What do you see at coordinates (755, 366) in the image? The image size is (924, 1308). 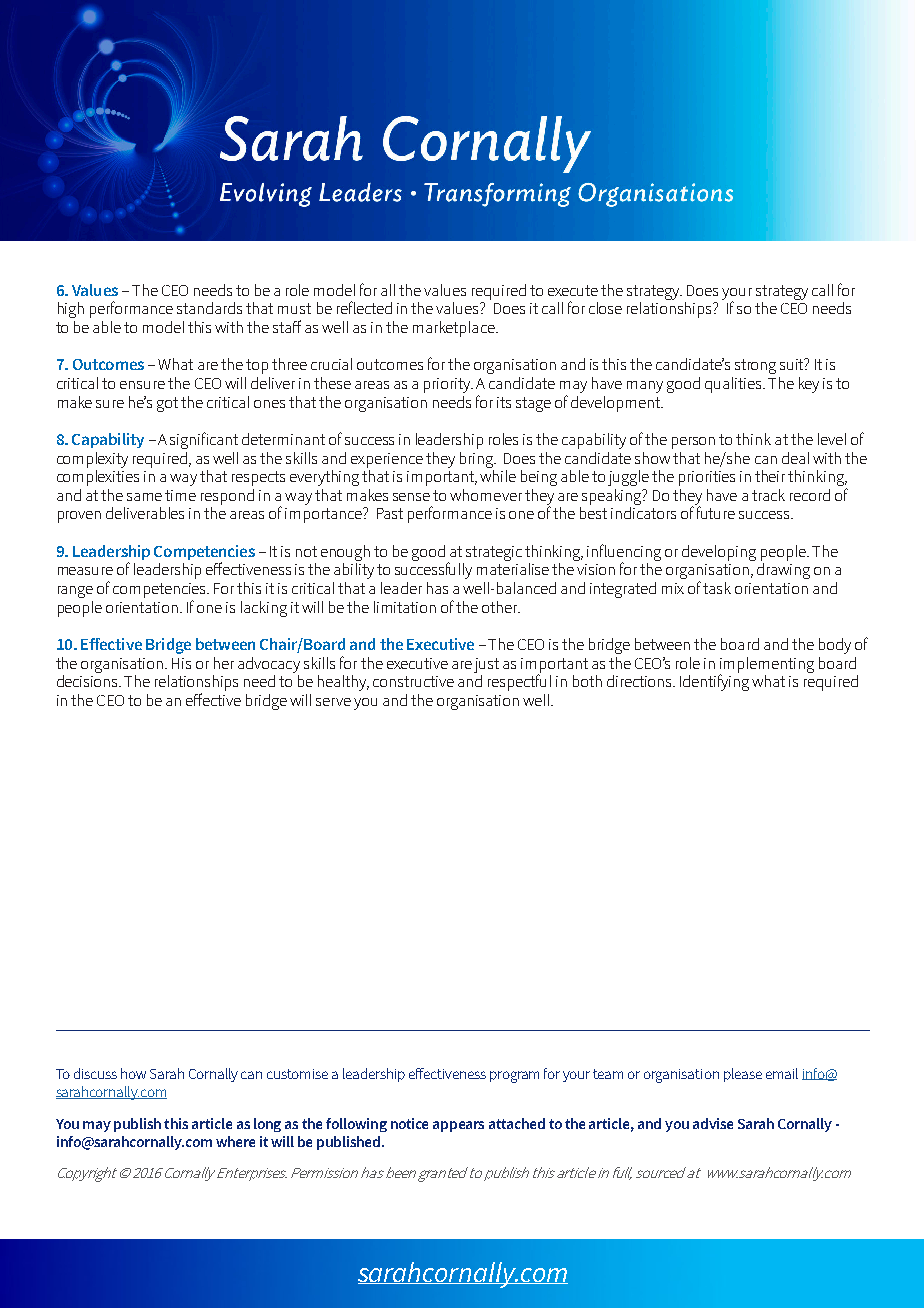 I see `strong` at bounding box center [755, 366].
